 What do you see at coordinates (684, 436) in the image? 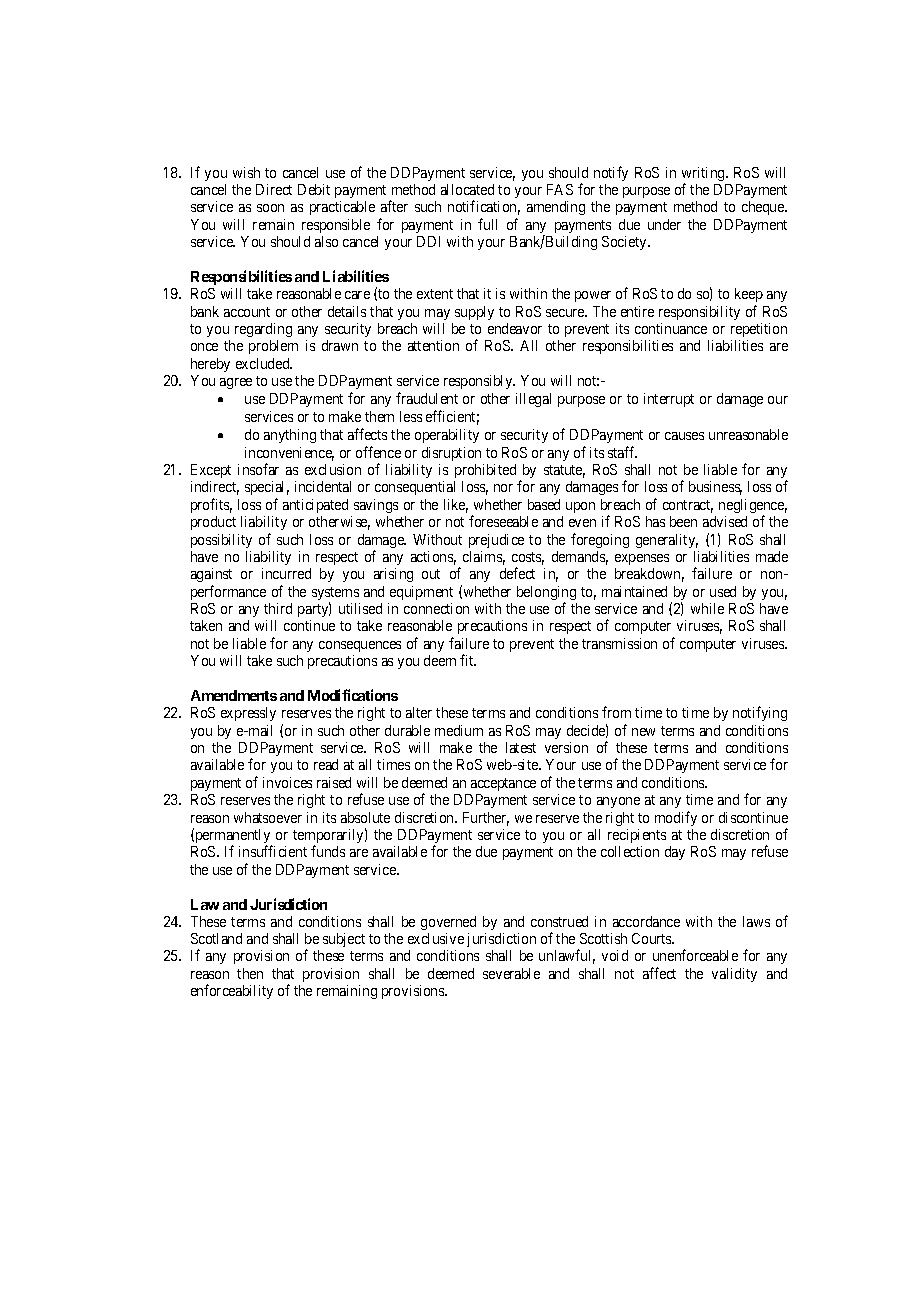
I see `causes` at bounding box center [684, 436].
